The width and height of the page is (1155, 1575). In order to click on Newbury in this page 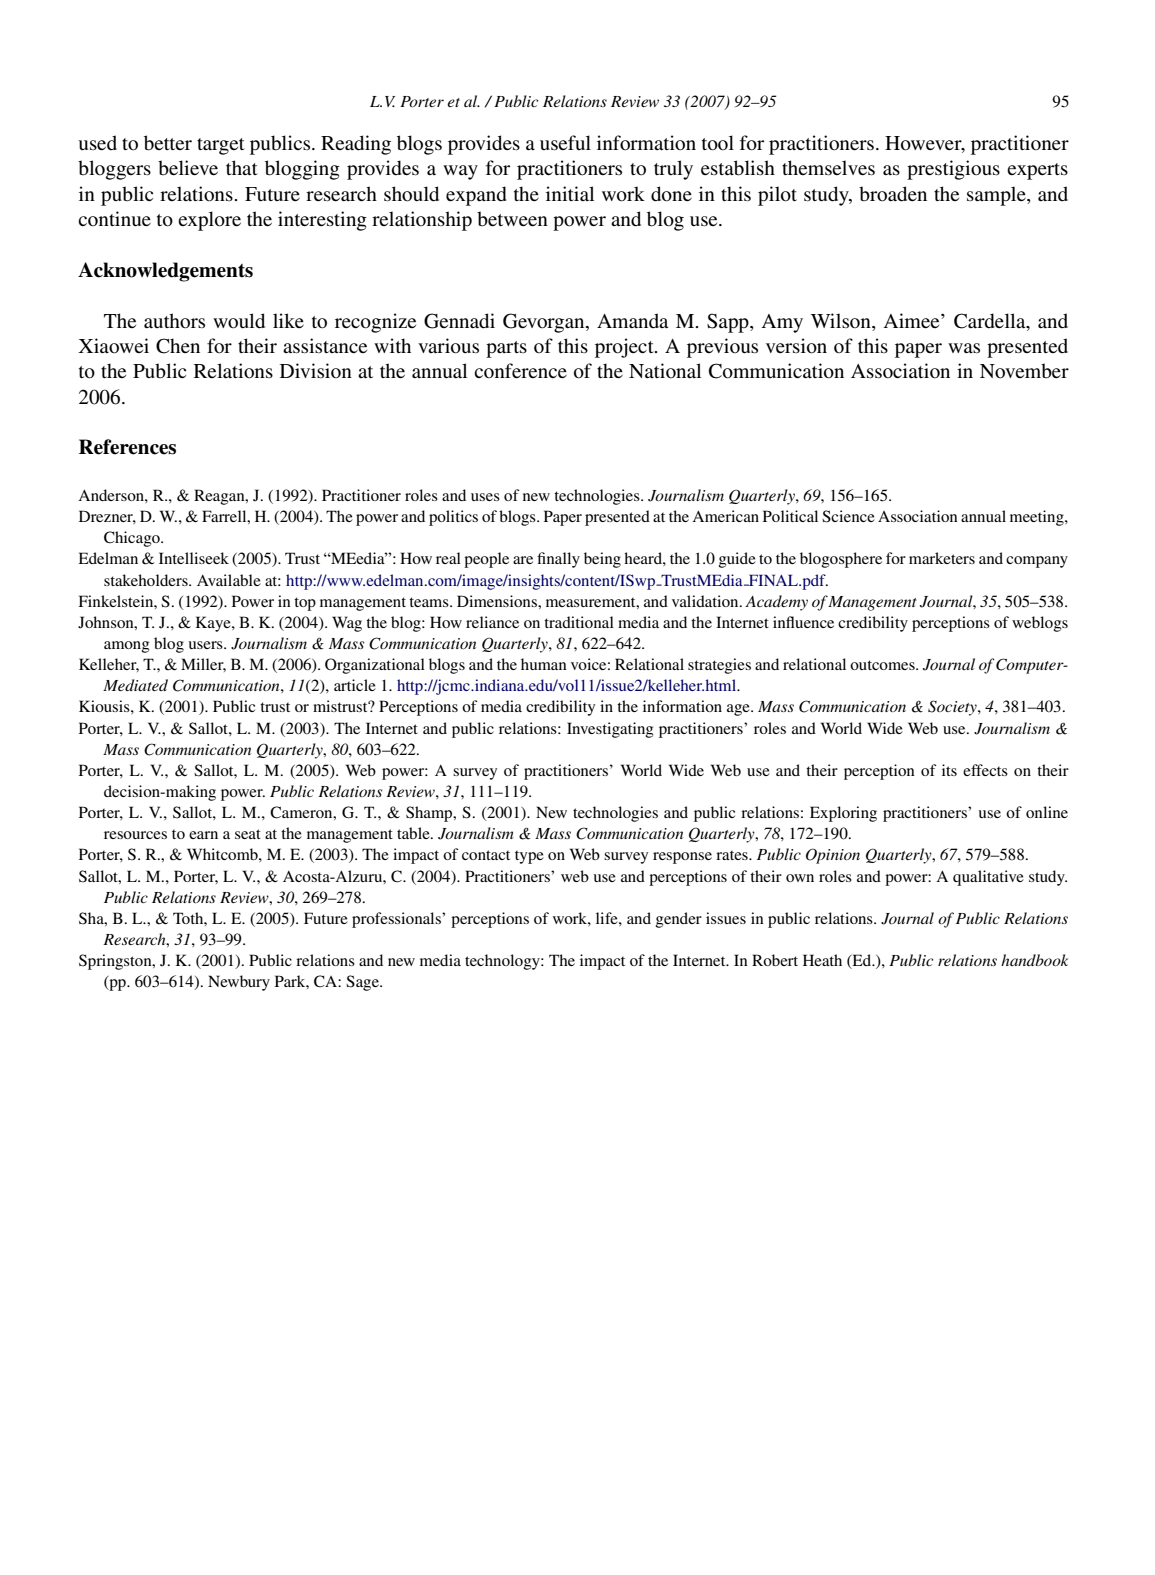, I will do `click(239, 983)`.
